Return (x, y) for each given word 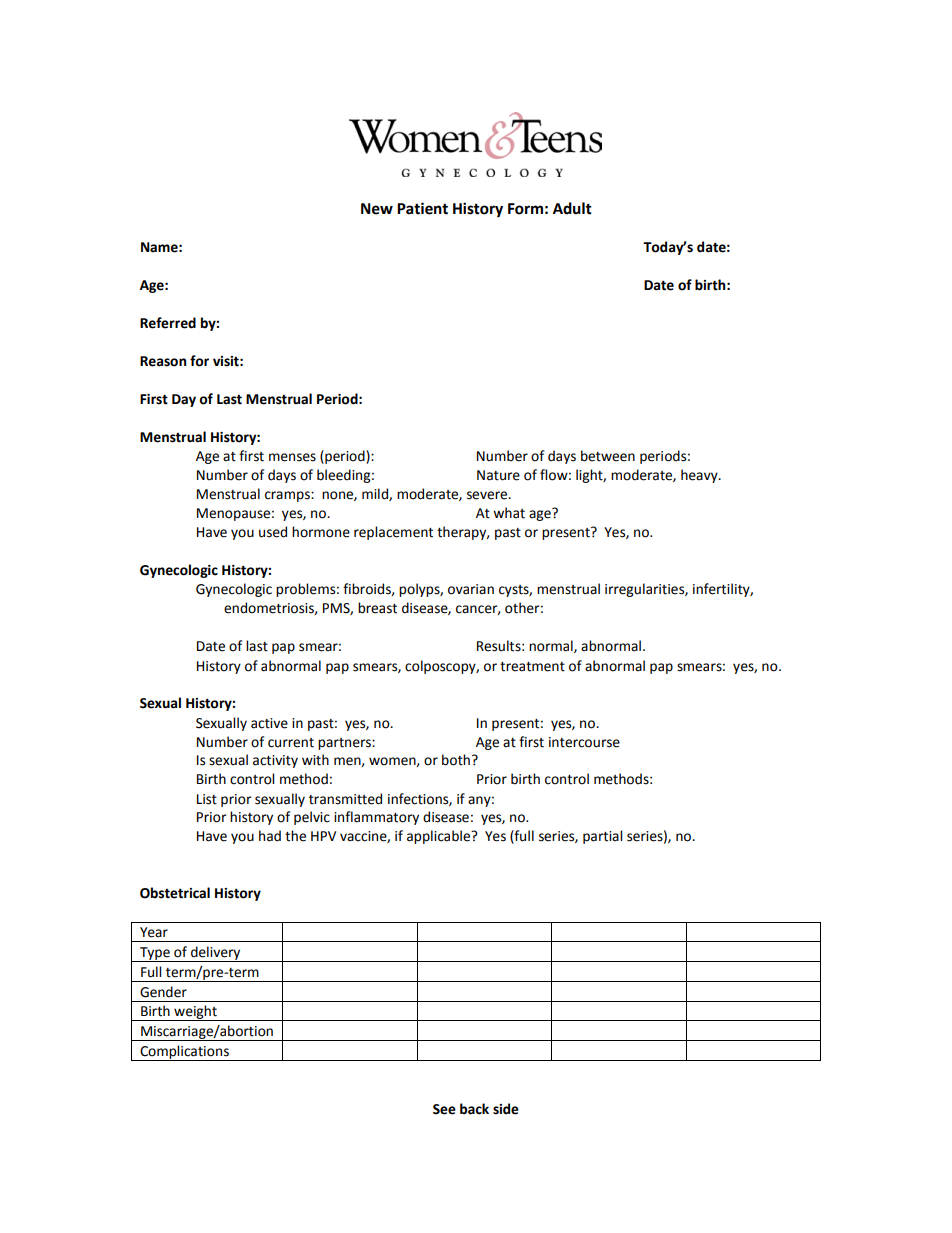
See (444, 1109)
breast (377, 608)
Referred (168, 323)
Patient (422, 208)
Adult (572, 208)
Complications (184, 1053)
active (269, 723)
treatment (532, 667)
